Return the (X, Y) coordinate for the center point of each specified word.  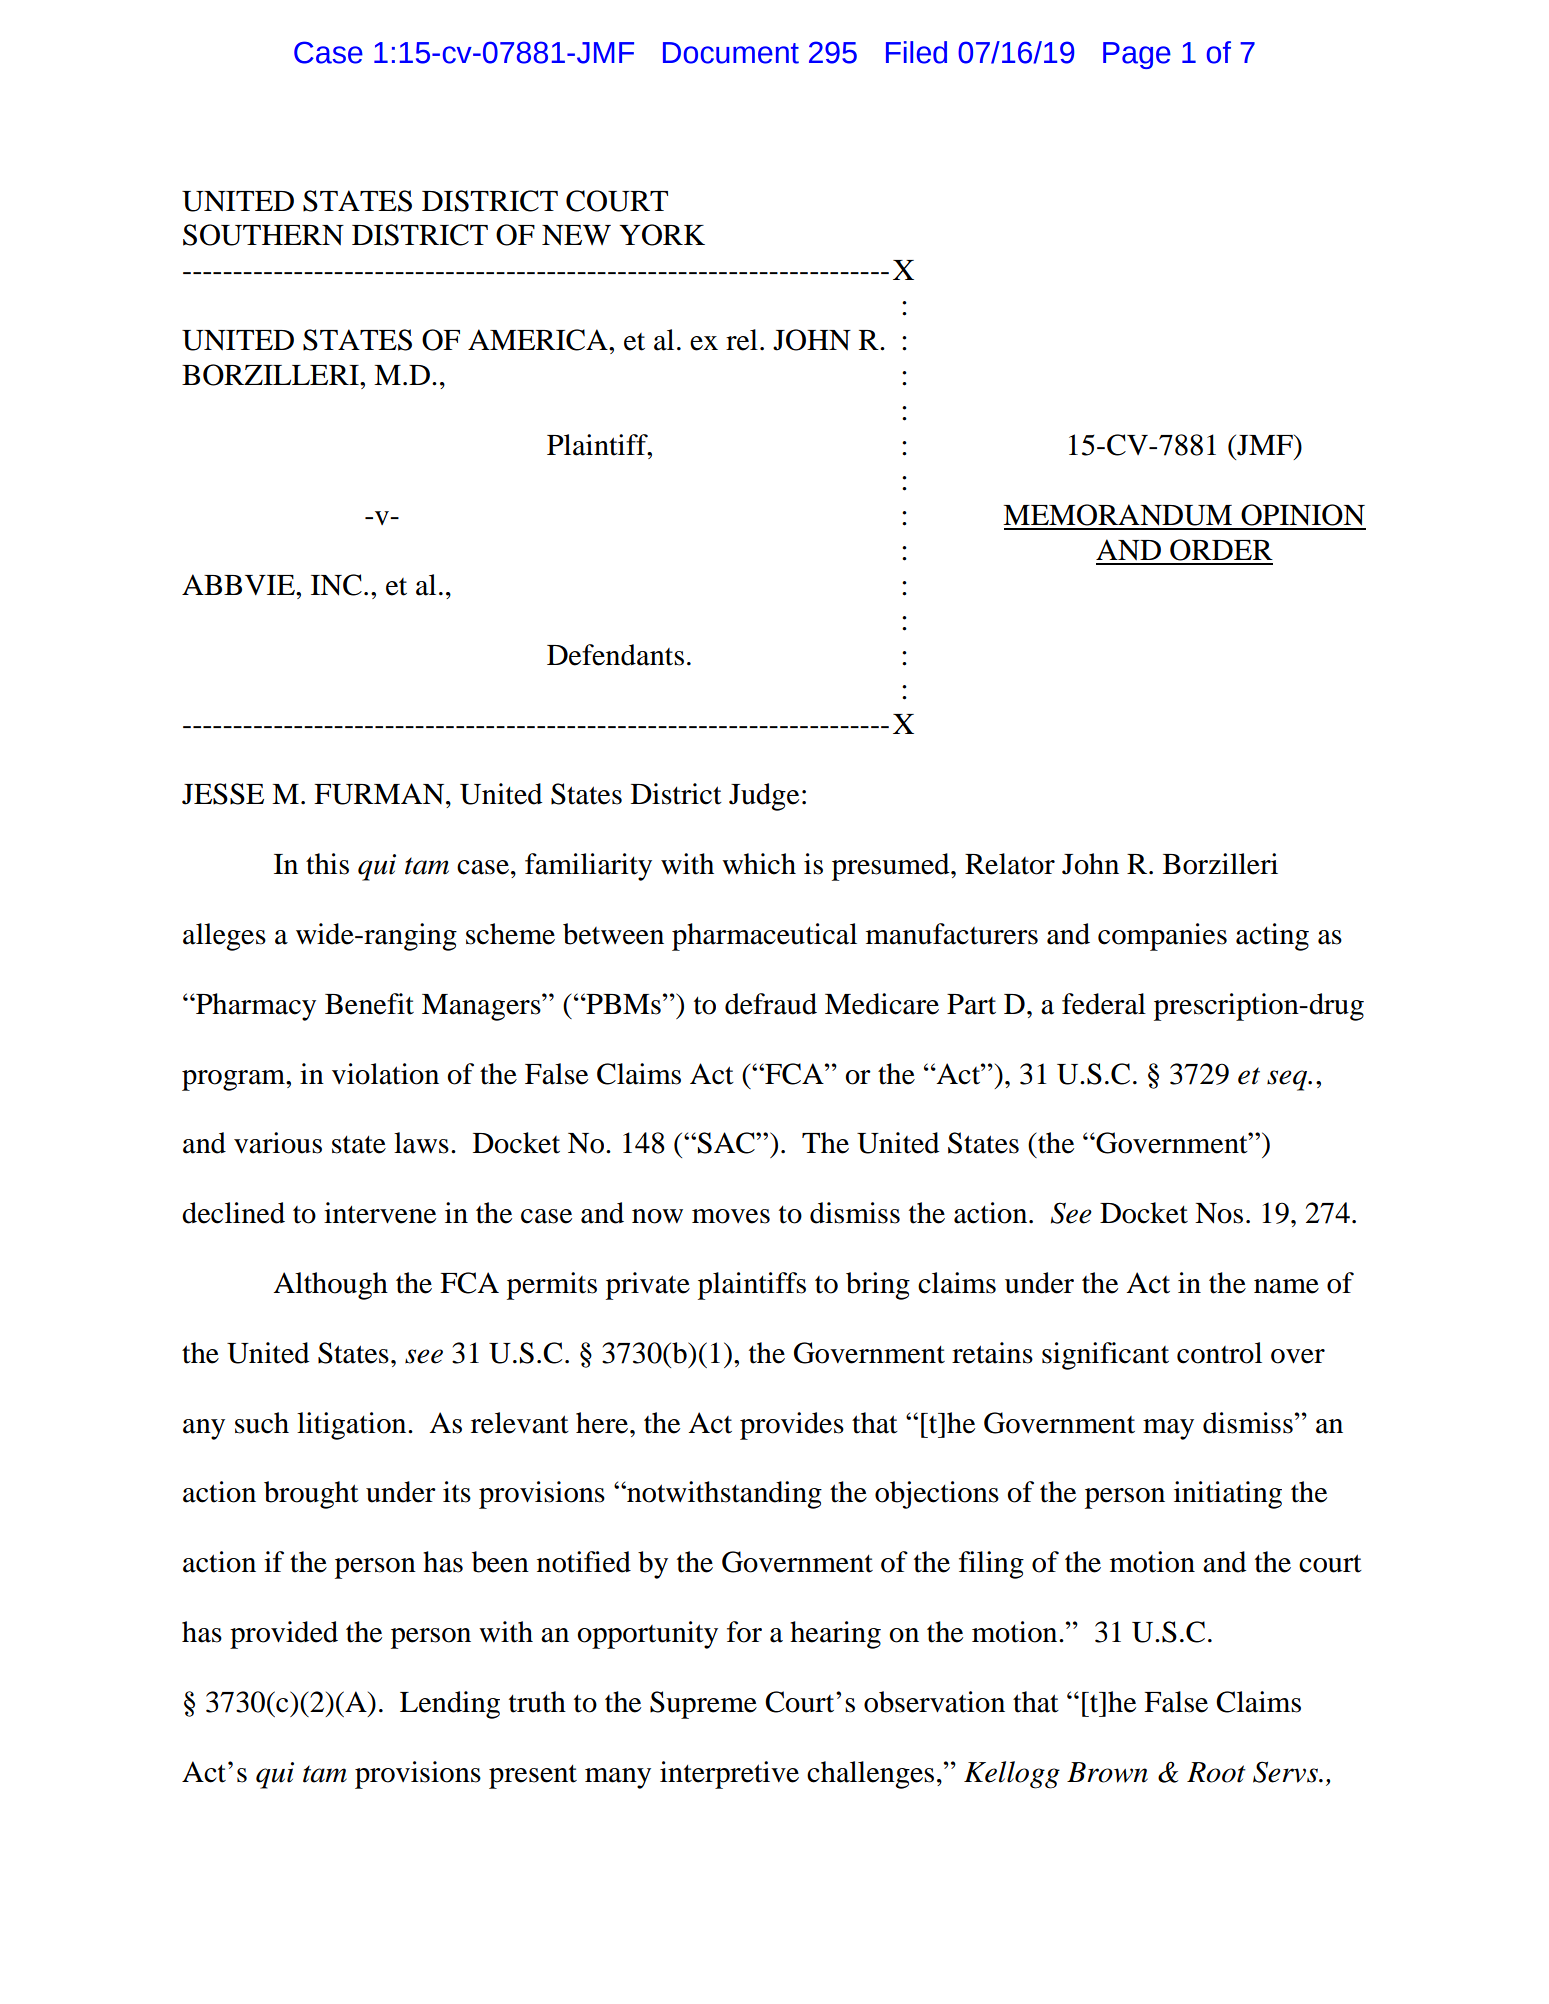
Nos (1219, 1213)
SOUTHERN (263, 235)
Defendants (615, 655)
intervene (380, 1213)
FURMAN (380, 794)
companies (1162, 937)
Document (731, 53)
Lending (450, 1705)
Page (1137, 55)
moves (731, 1216)
